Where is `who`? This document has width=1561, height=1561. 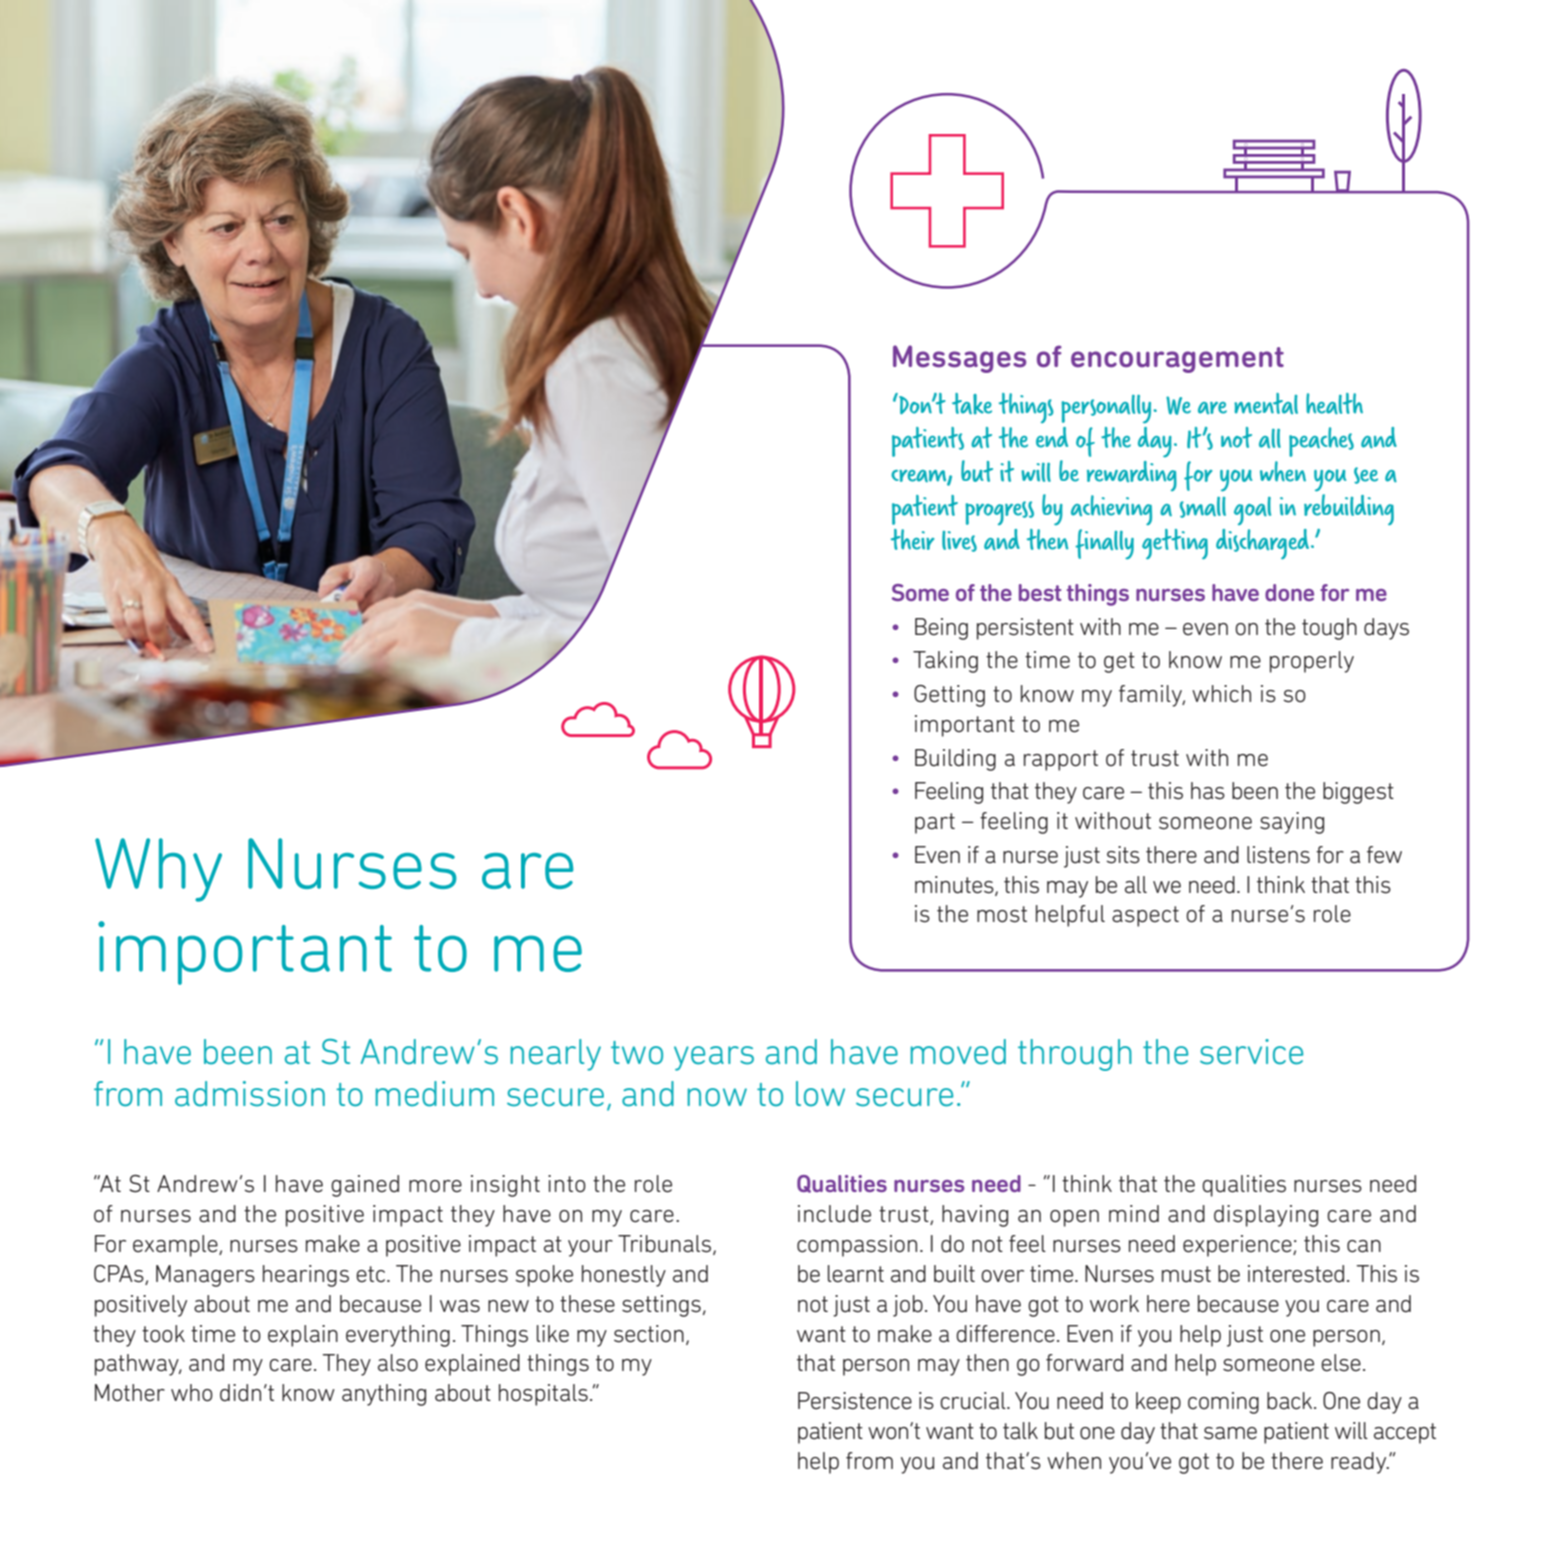
who is located at coordinates (192, 1393).
